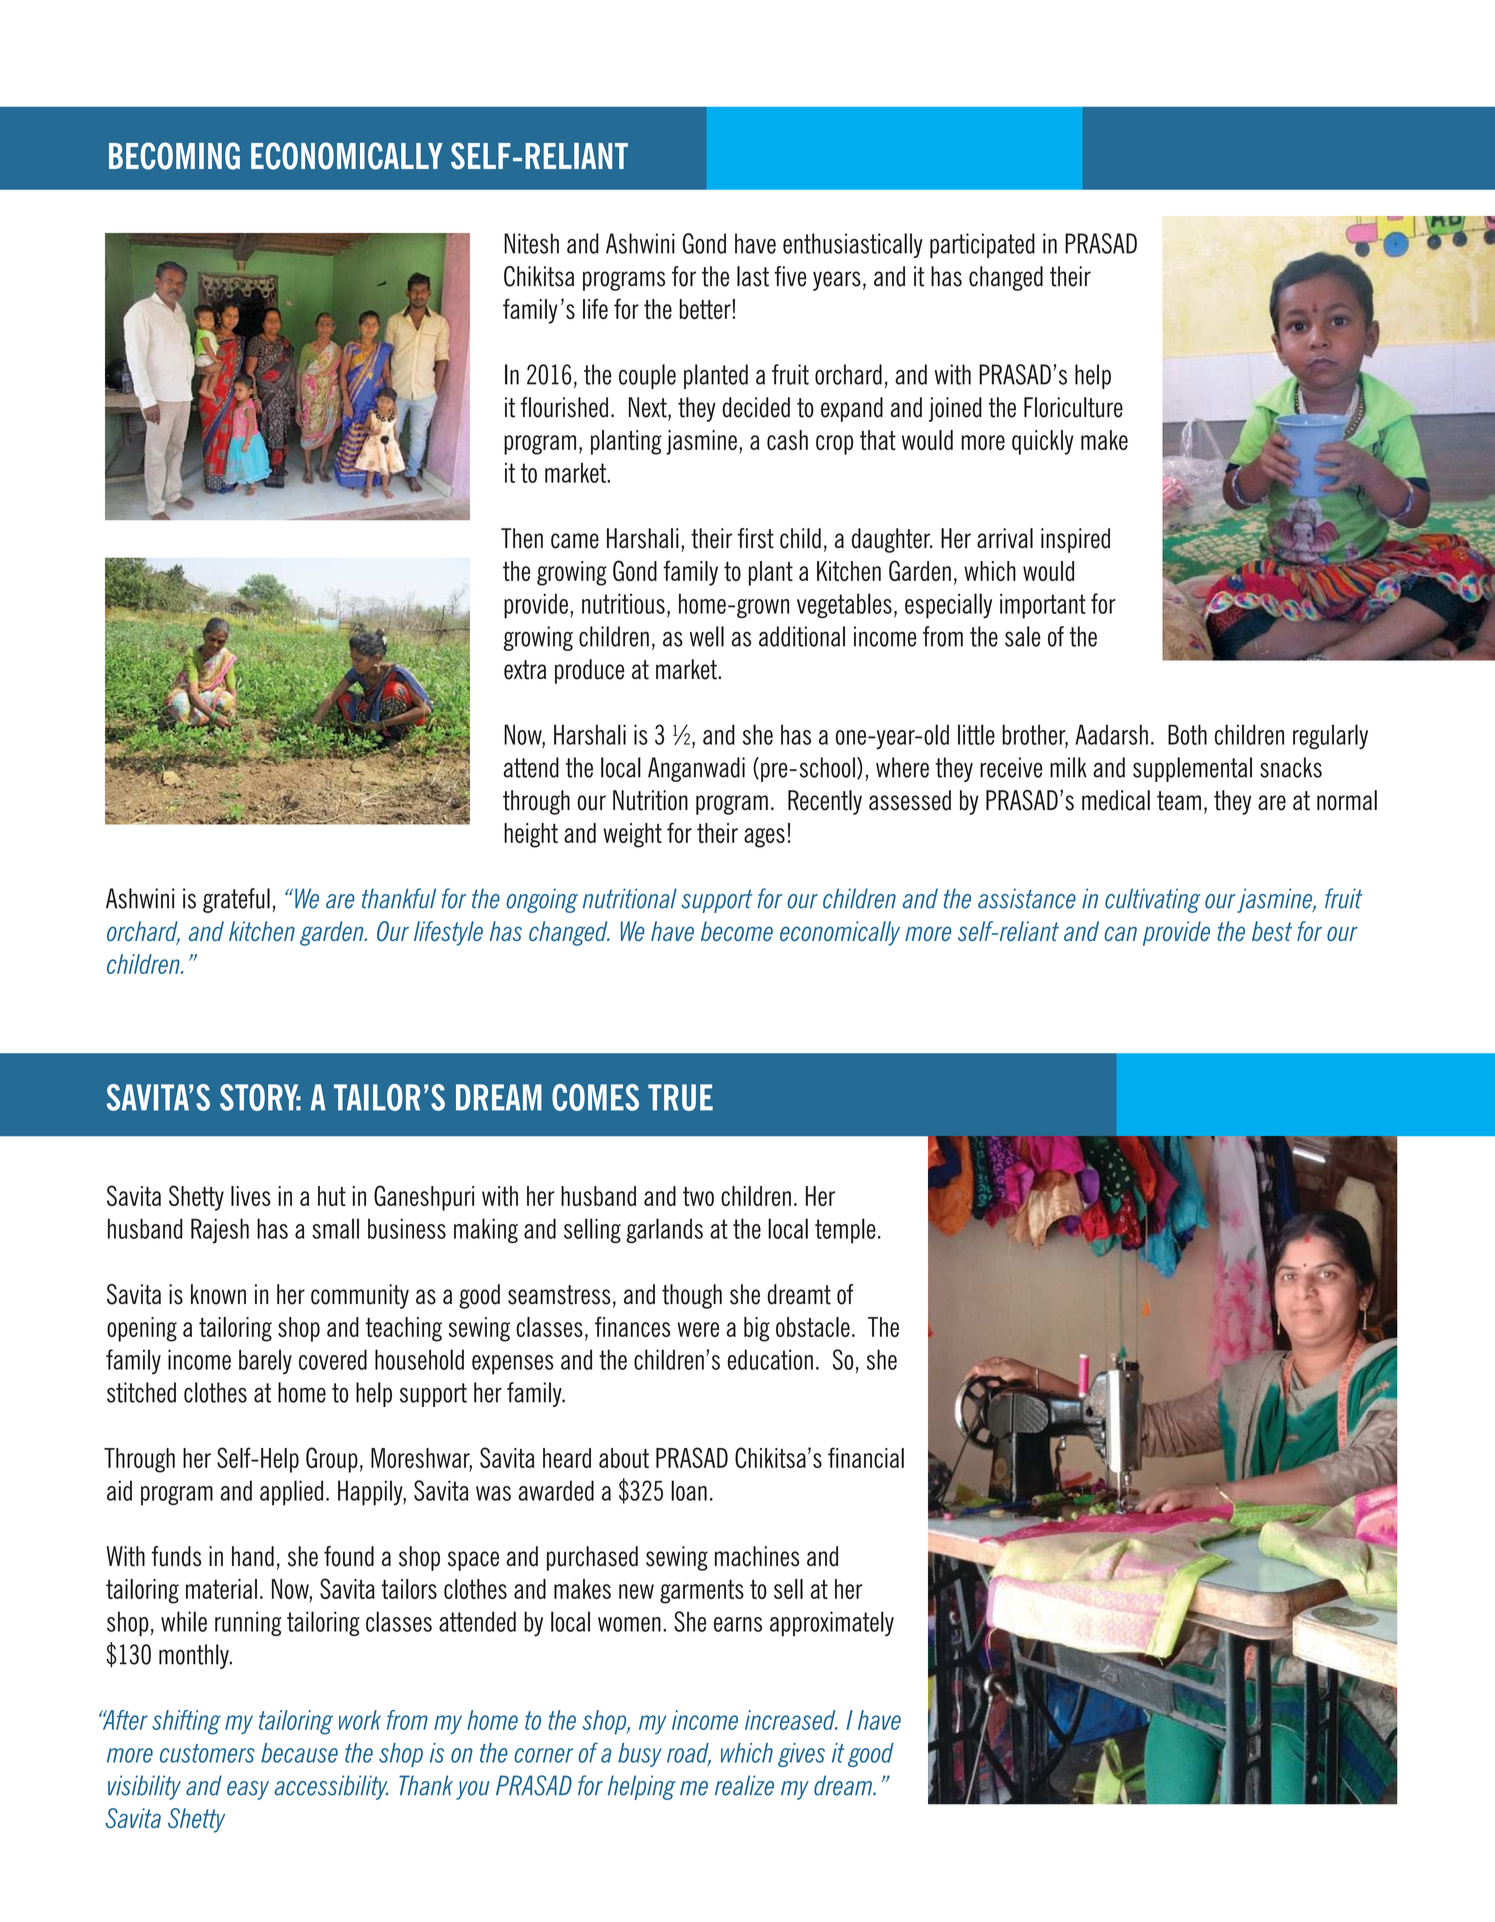  I want to click on because, so click(299, 1753).
